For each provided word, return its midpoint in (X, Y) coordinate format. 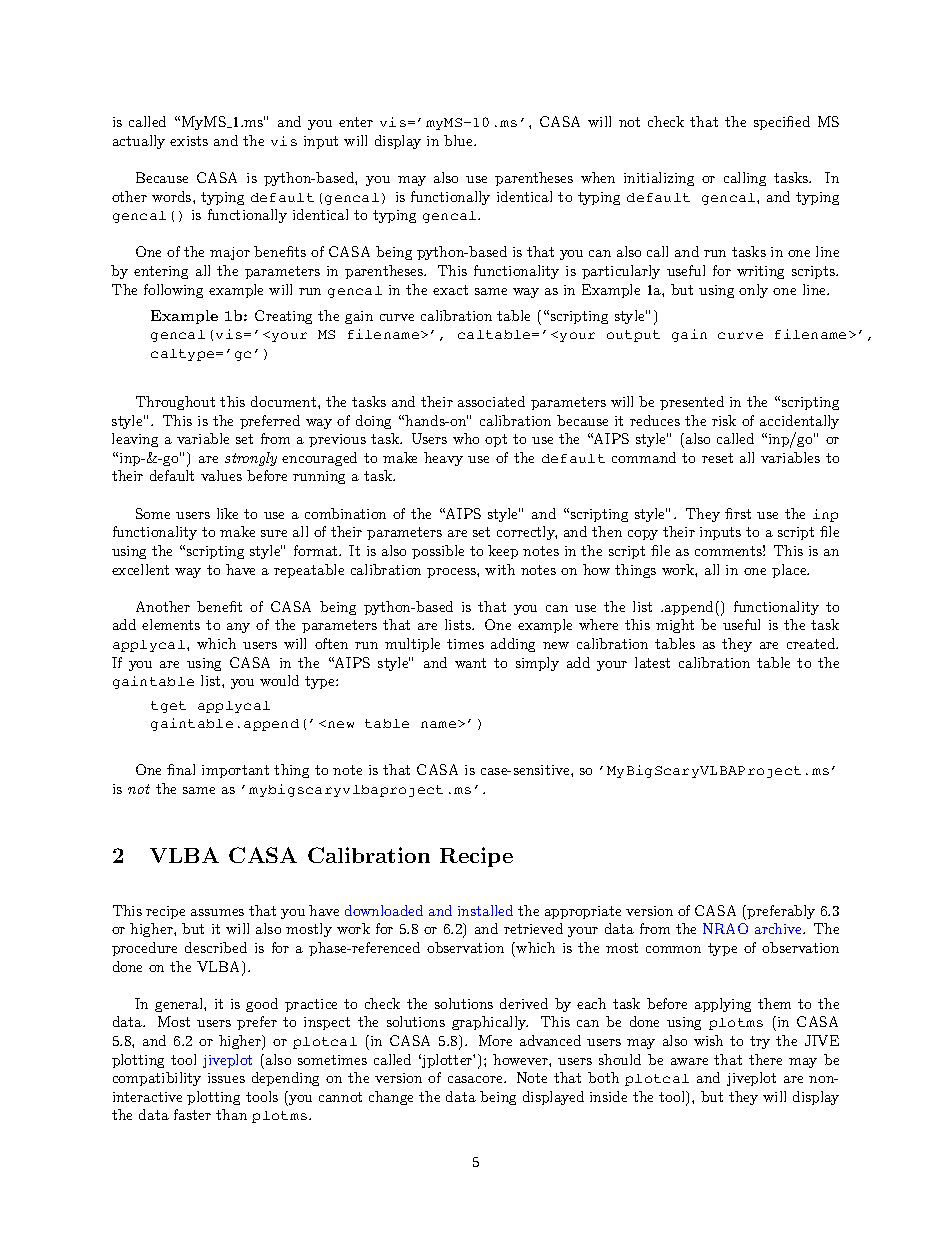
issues (226, 1078)
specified (782, 123)
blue (459, 140)
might (675, 626)
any (238, 628)
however (521, 1059)
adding (513, 645)
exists (189, 141)
